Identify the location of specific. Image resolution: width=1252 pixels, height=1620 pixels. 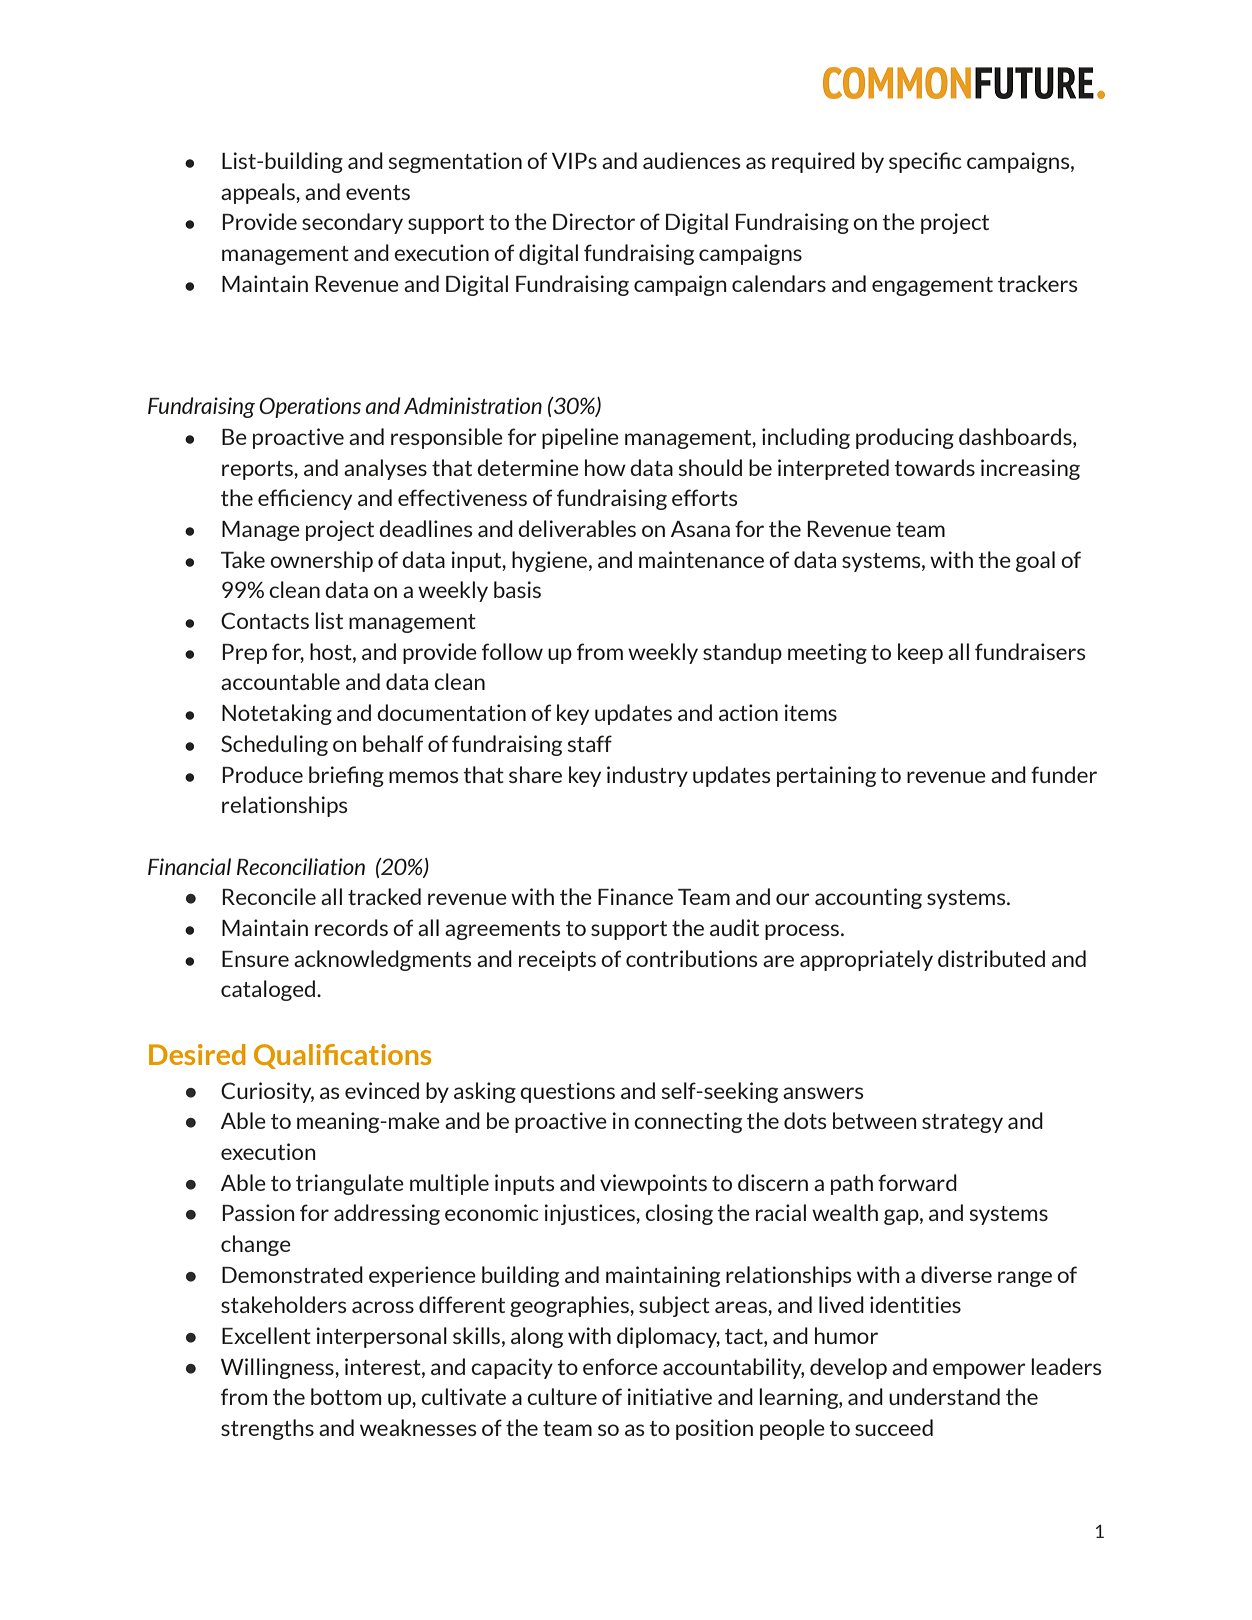
(925, 162).
